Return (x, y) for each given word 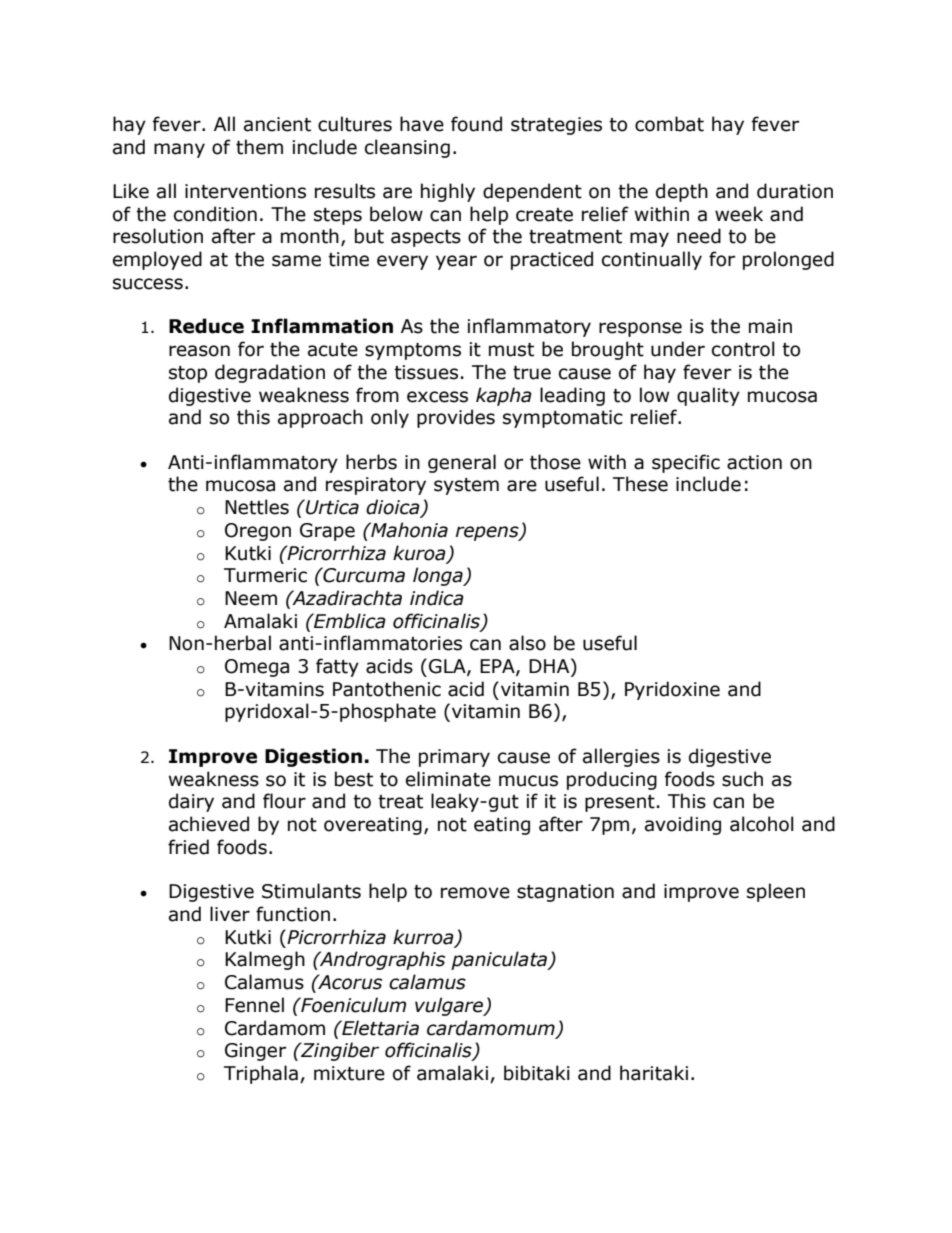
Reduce (206, 326)
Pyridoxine (672, 690)
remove (475, 893)
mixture (349, 1073)
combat (669, 124)
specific (686, 463)
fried (188, 847)
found (476, 124)
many (179, 150)
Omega (257, 668)
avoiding (683, 825)
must (511, 350)
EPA (498, 667)
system (466, 486)
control (743, 349)
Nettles (257, 507)
